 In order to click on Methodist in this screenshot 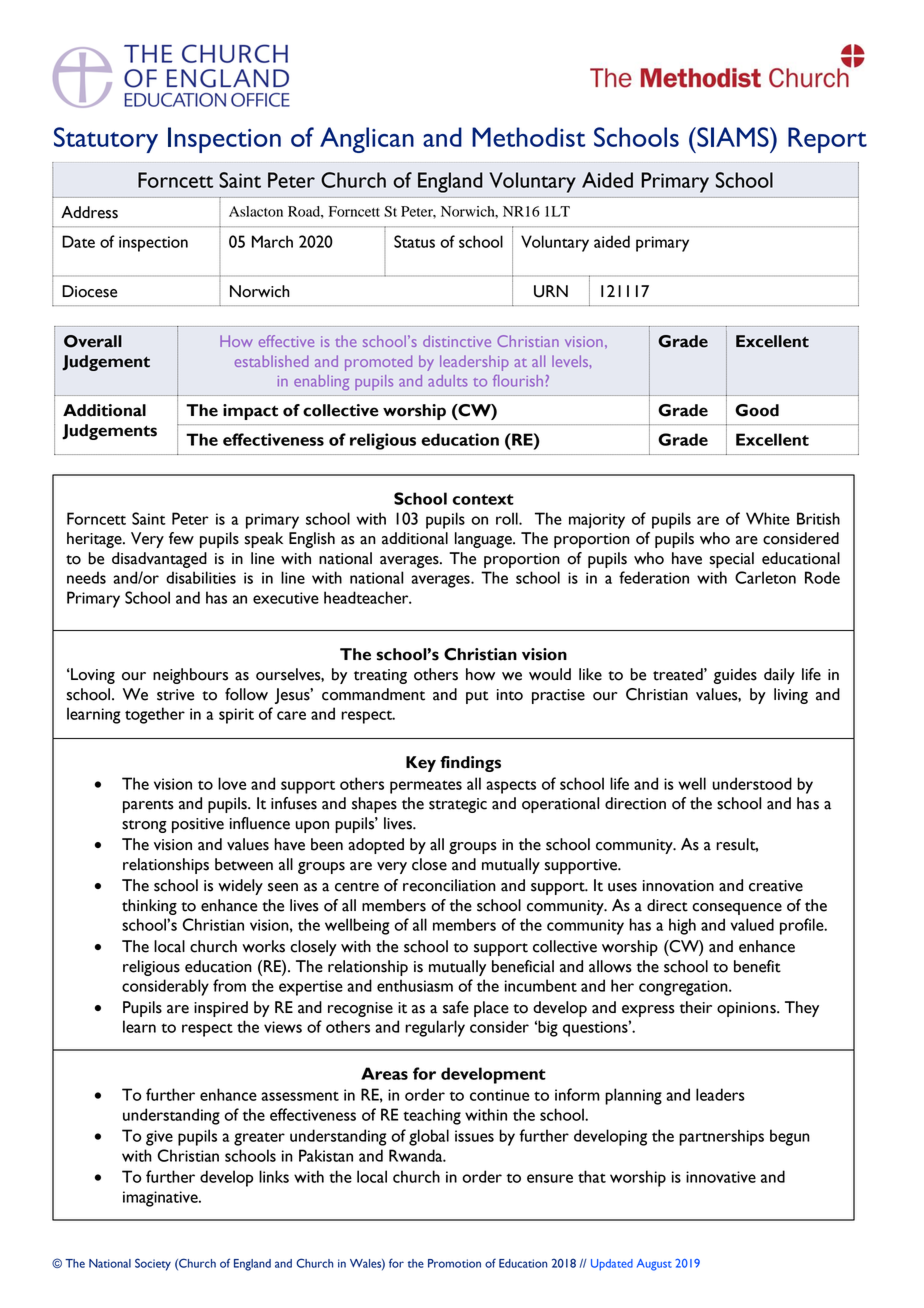, I will do `click(528, 137)`.
